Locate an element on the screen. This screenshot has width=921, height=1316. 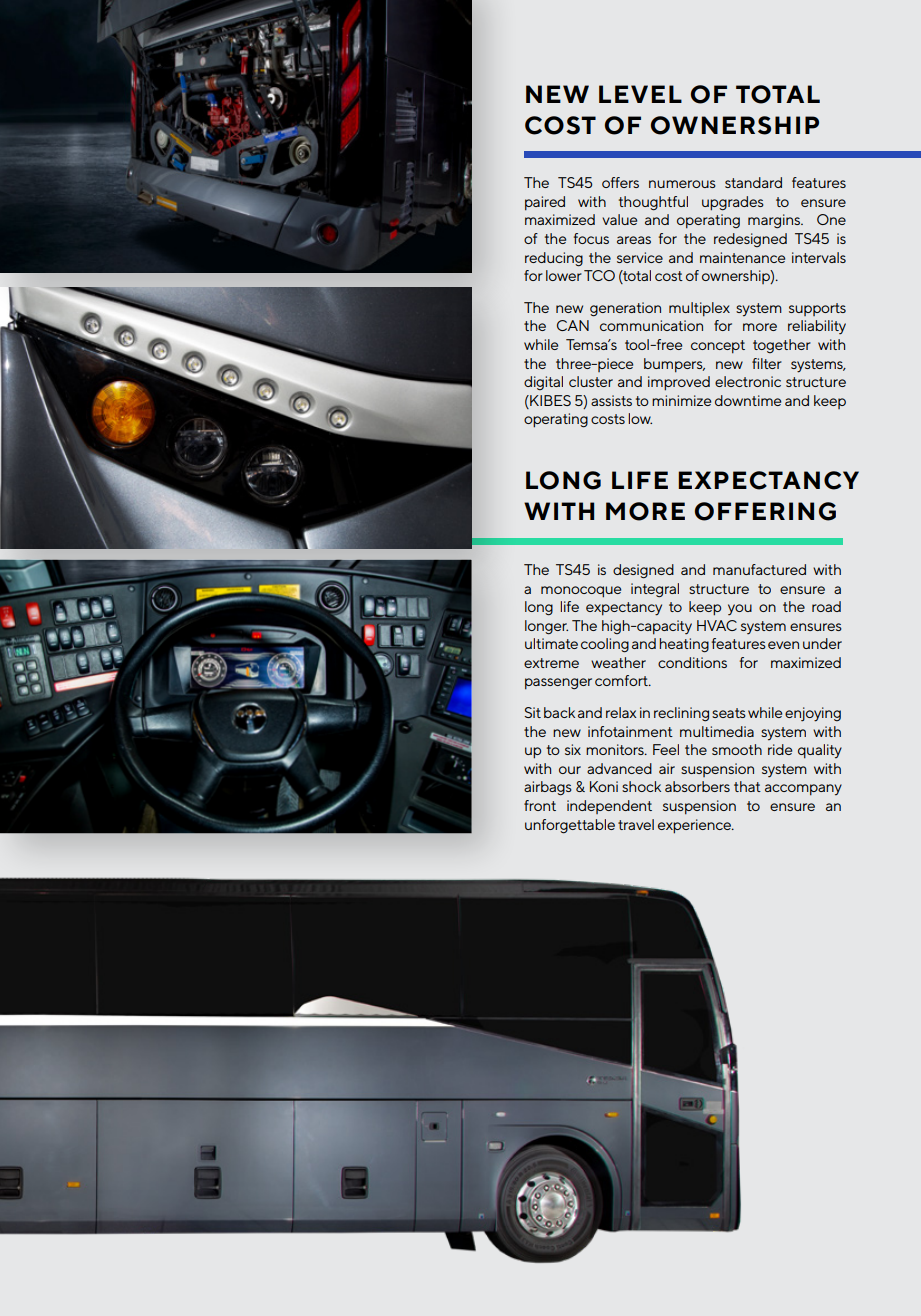
CAN is located at coordinates (573, 325).
